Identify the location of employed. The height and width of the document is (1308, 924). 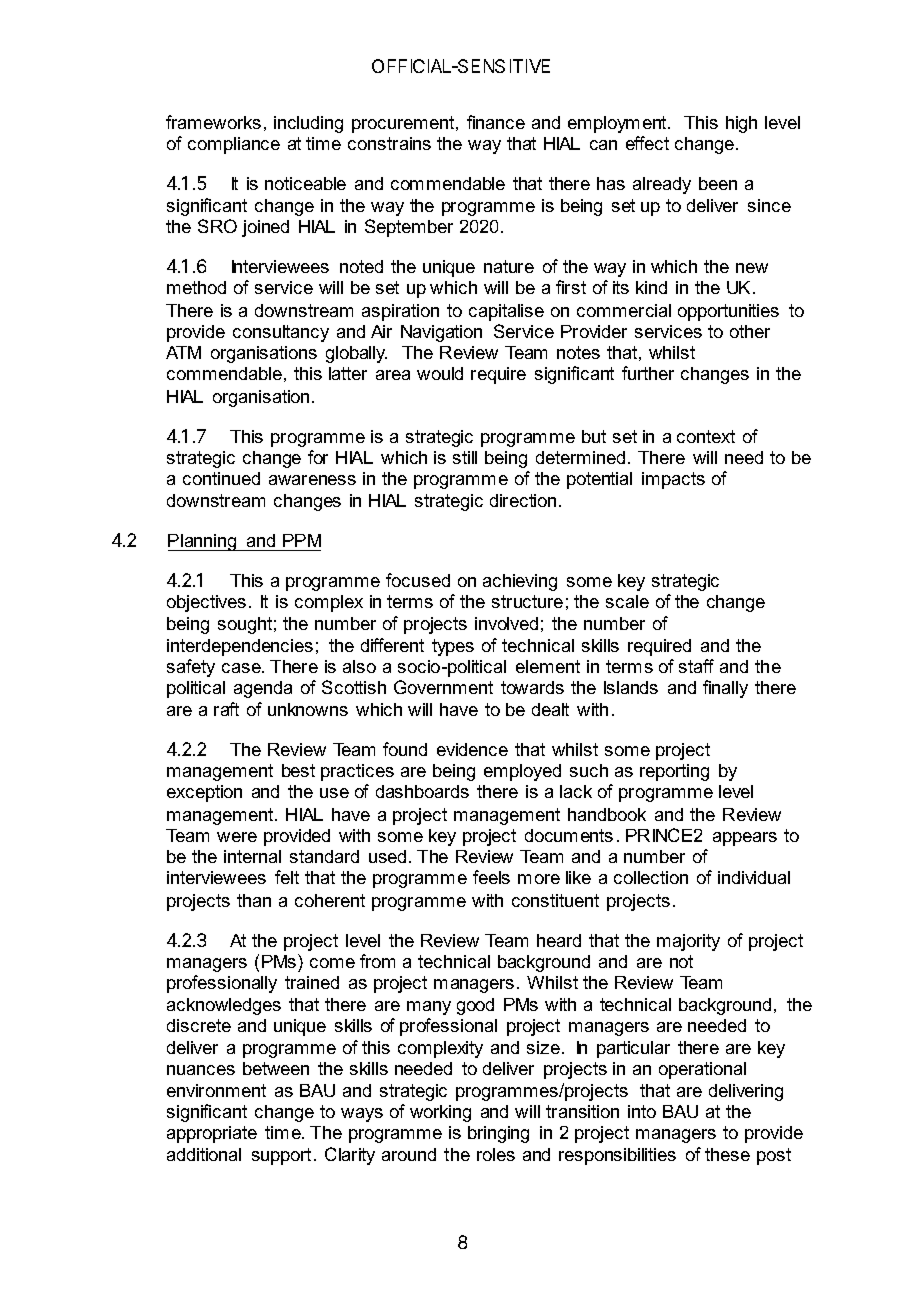
(522, 772).
